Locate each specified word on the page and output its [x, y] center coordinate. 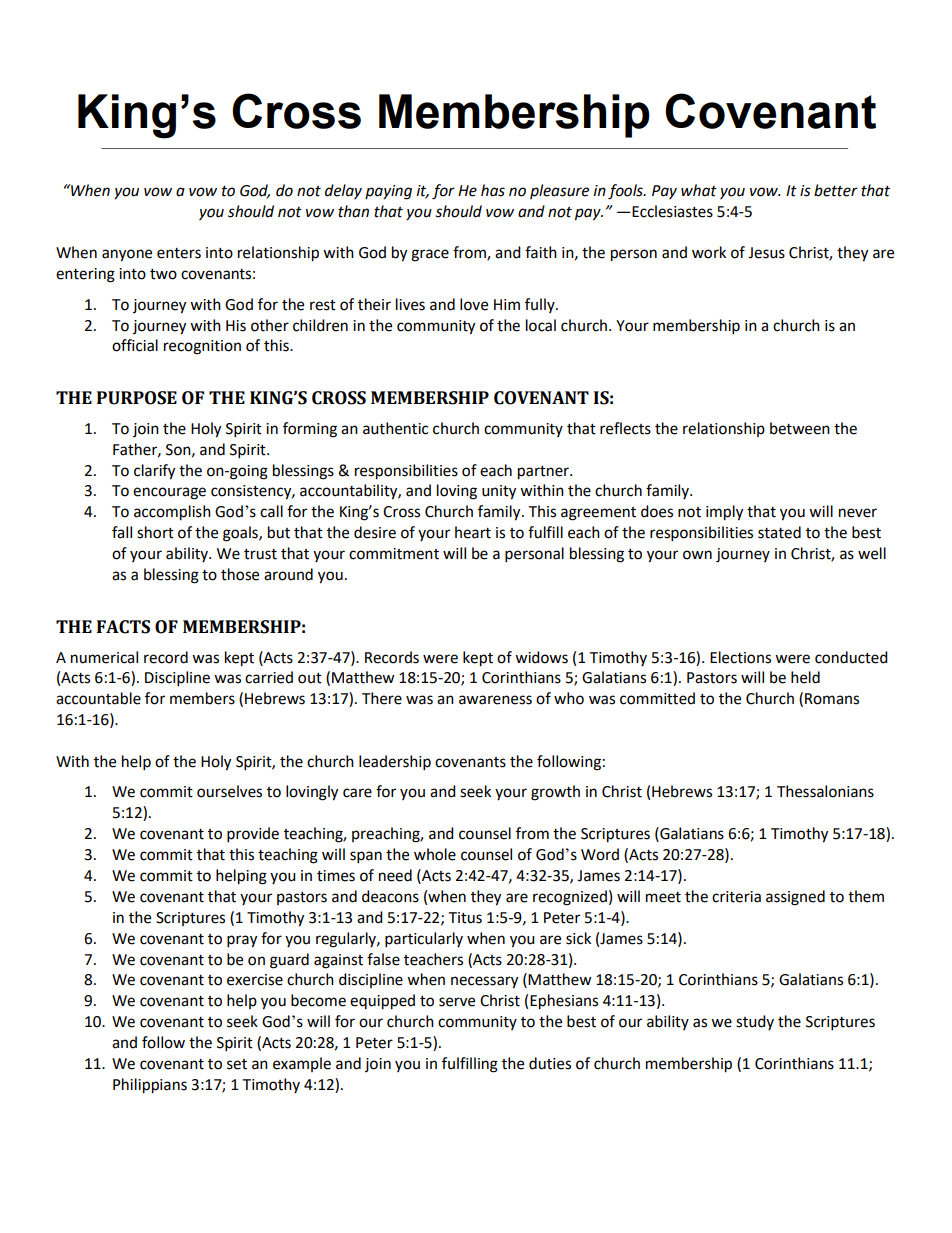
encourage [169, 493]
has [493, 190]
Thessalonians [825, 791]
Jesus [766, 253]
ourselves [229, 791]
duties [550, 1063]
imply [724, 513]
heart [473, 532]
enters [179, 253]
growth [555, 793]
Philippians [150, 1086]
